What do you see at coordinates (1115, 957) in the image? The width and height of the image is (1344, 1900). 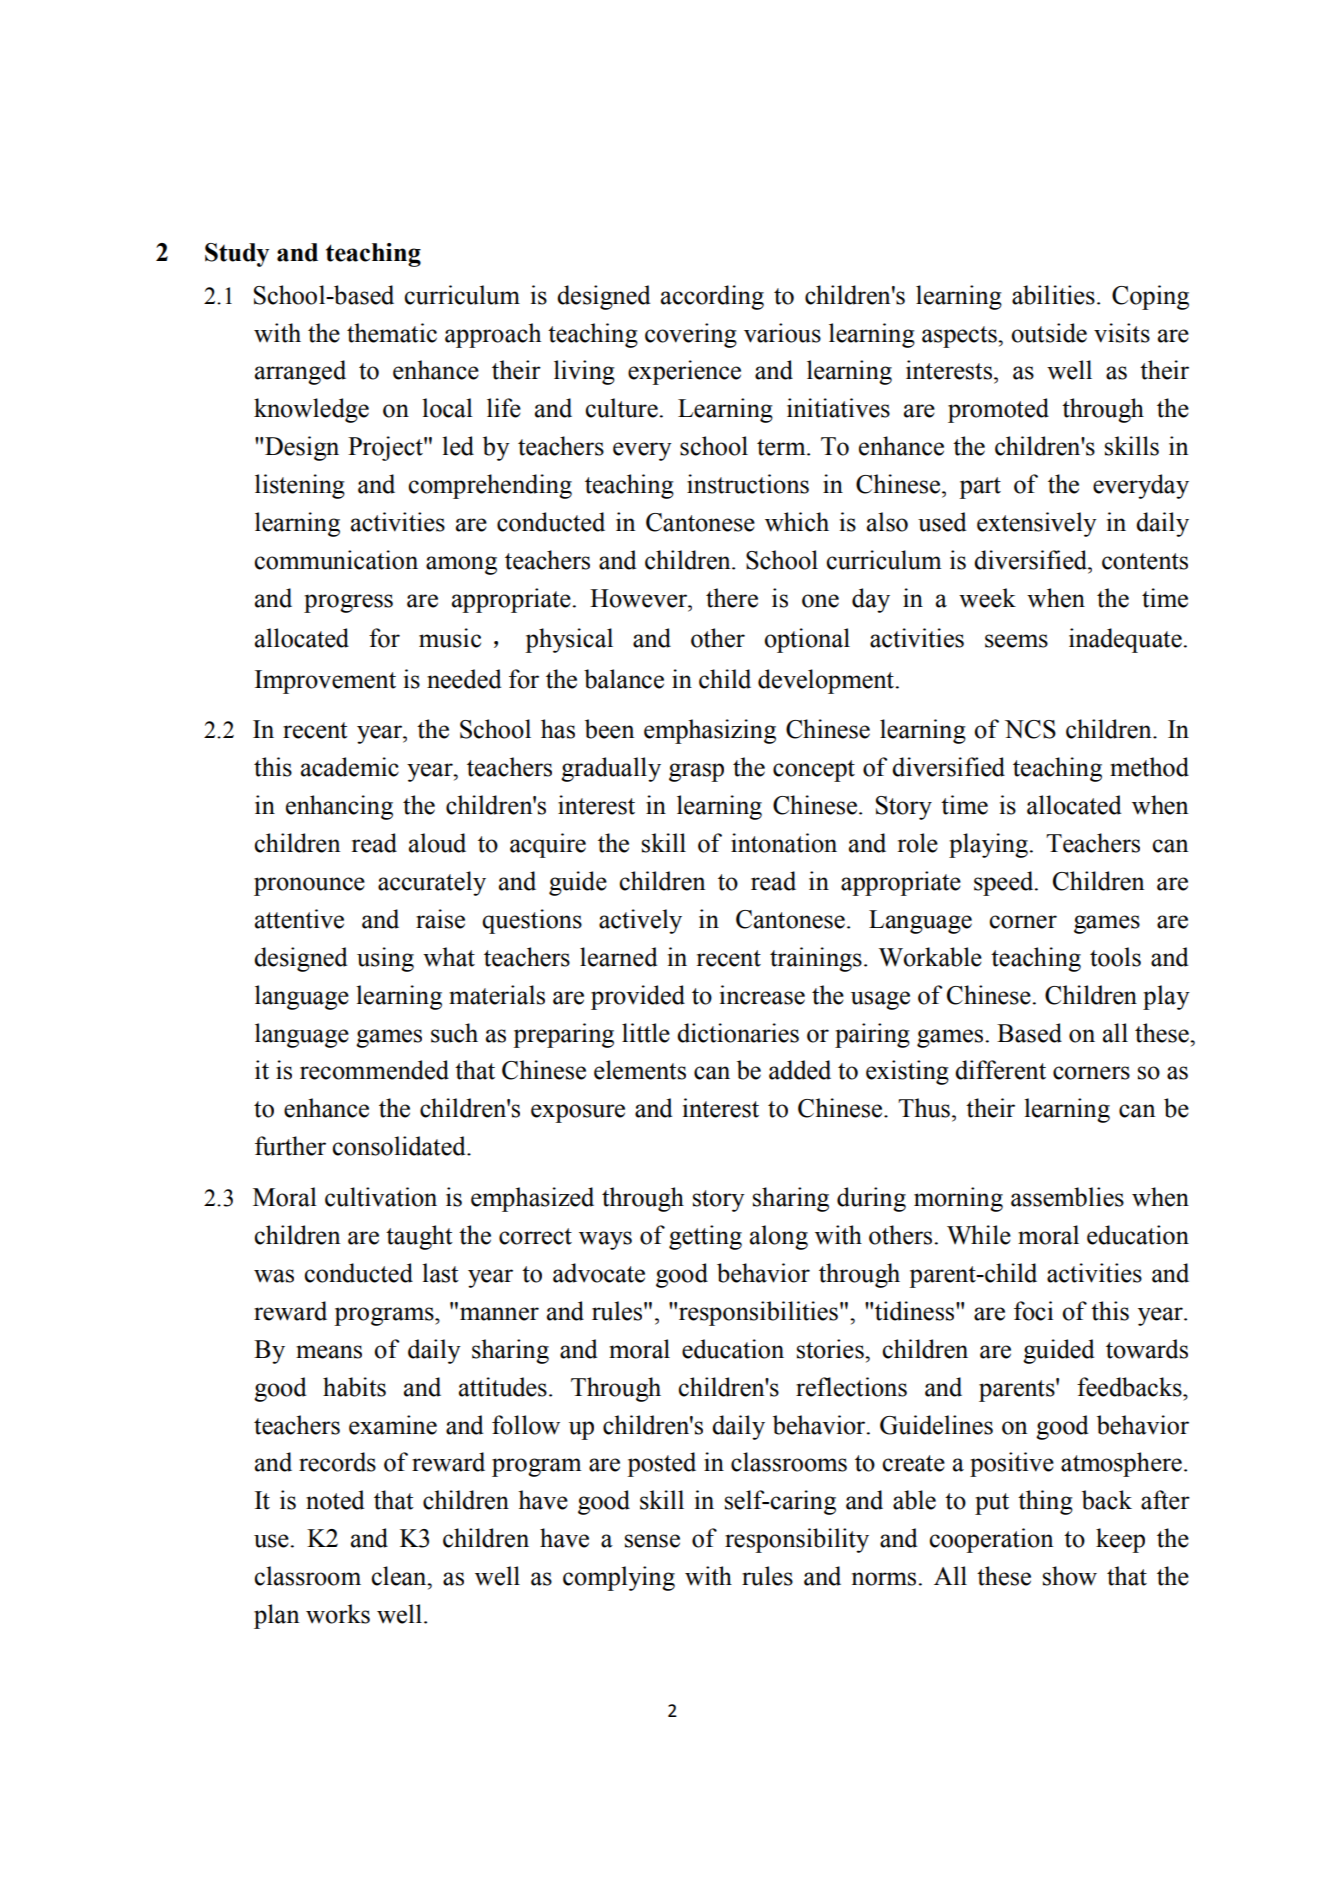 I see `tools` at bounding box center [1115, 957].
